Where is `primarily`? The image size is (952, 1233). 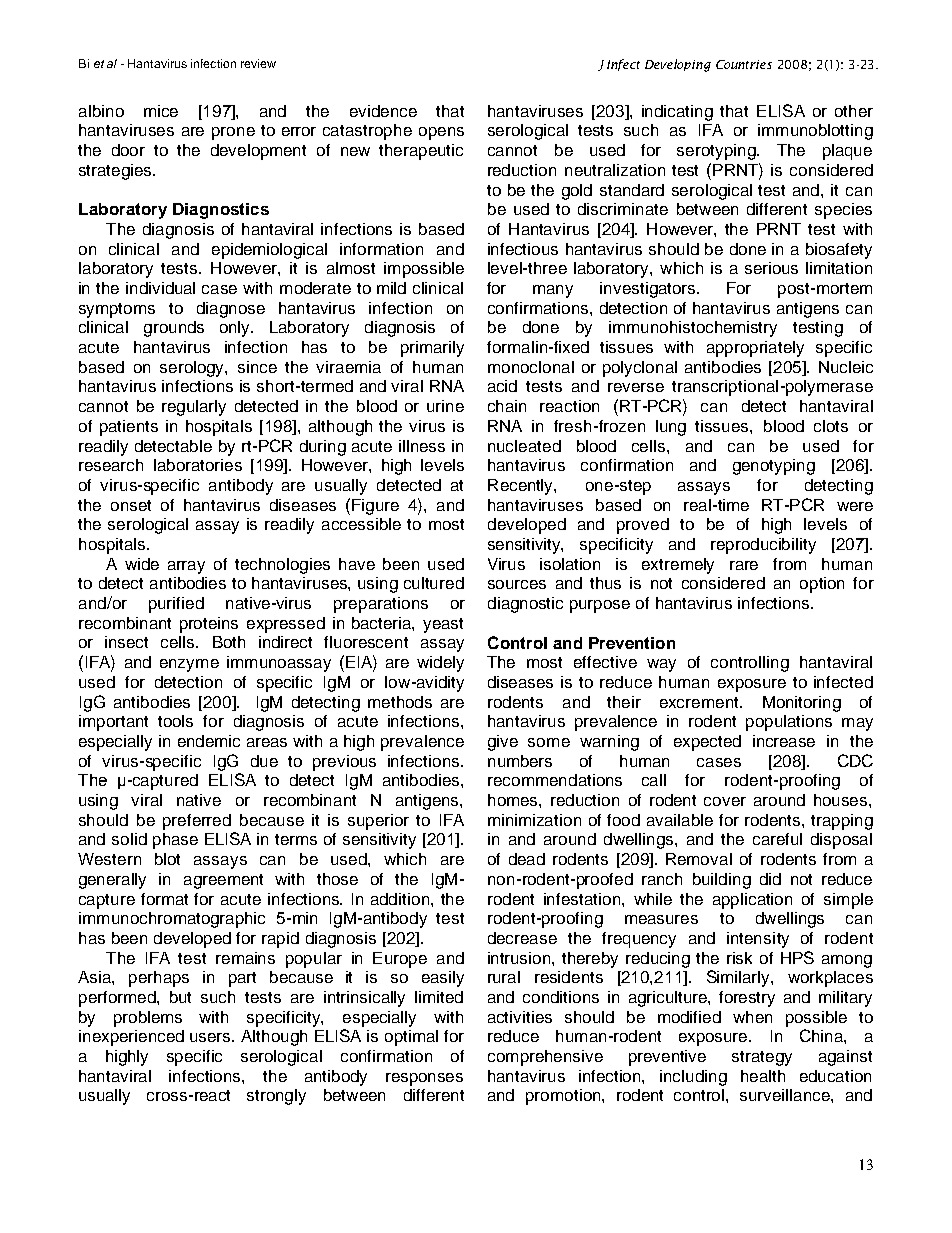 primarily is located at coordinates (432, 349).
